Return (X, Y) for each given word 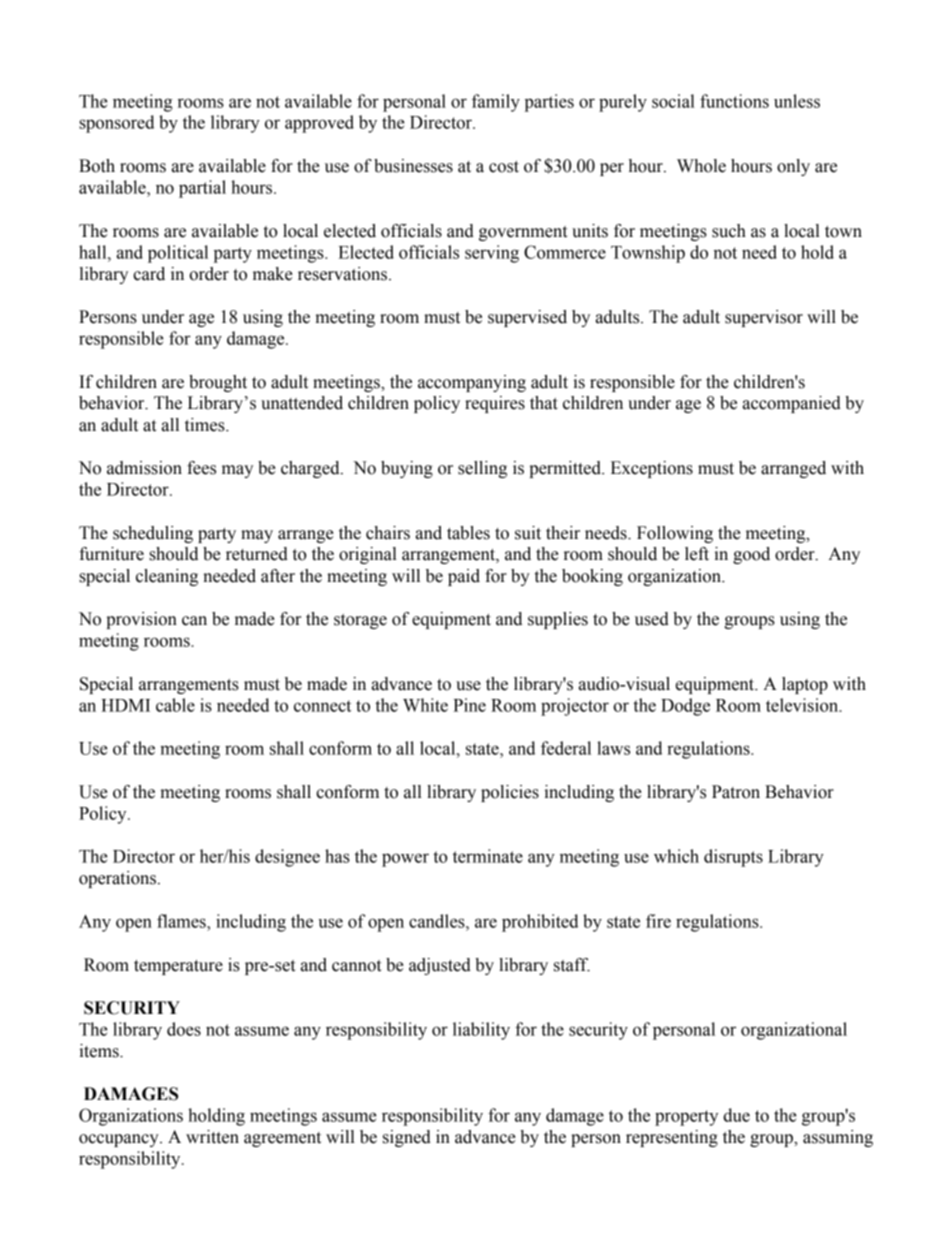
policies (510, 793)
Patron (736, 792)
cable (175, 705)
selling (482, 469)
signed (407, 1138)
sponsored (116, 124)
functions (734, 101)
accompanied (792, 404)
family (496, 103)
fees (201, 468)
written (212, 1137)
